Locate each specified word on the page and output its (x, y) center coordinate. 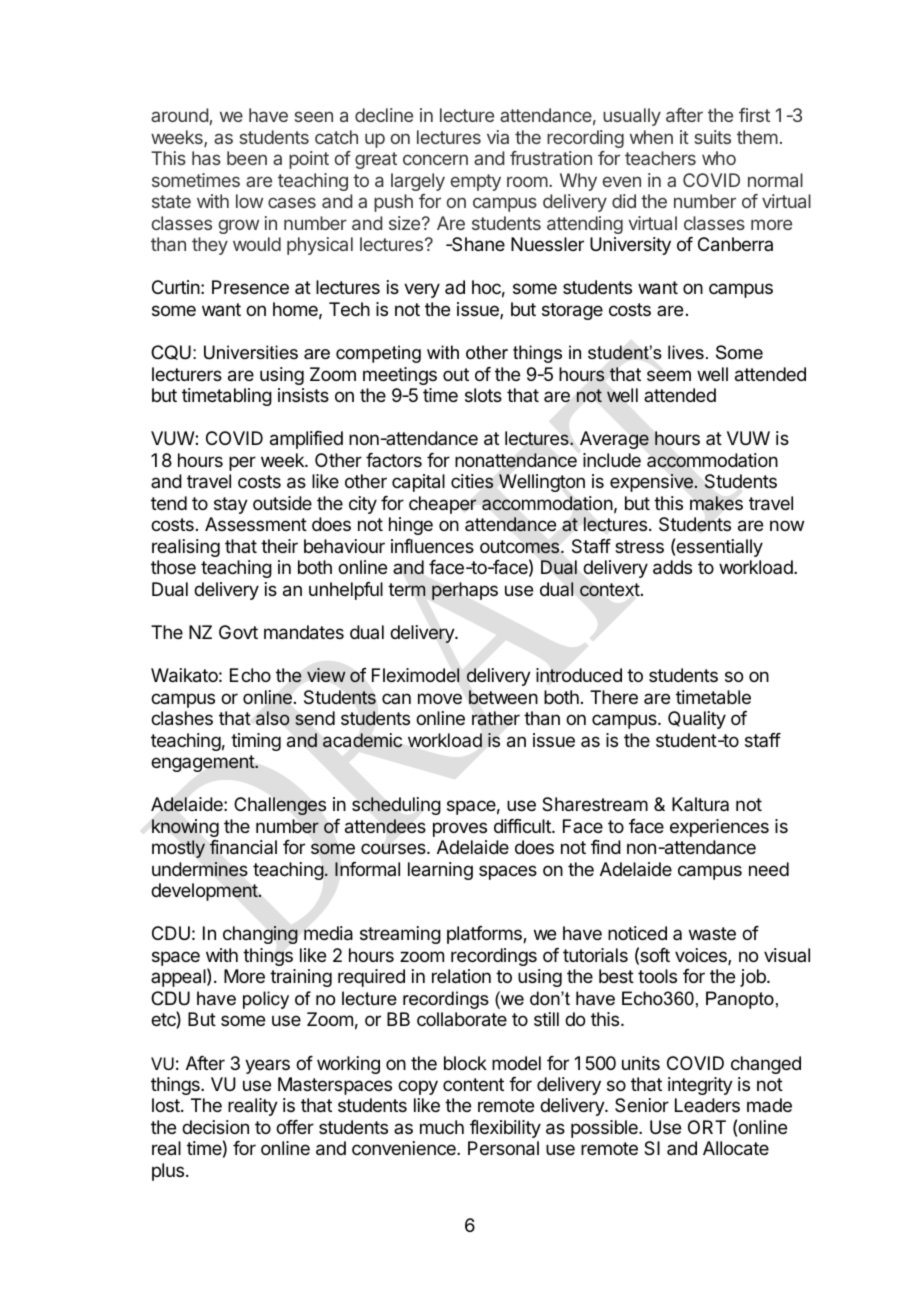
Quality (697, 720)
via (498, 137)
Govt (238, 632)
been (247, 158)
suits (713, 137)
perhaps (465, 591)
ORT (707, 1127)
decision (215, 1127)
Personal (503, 1148)
